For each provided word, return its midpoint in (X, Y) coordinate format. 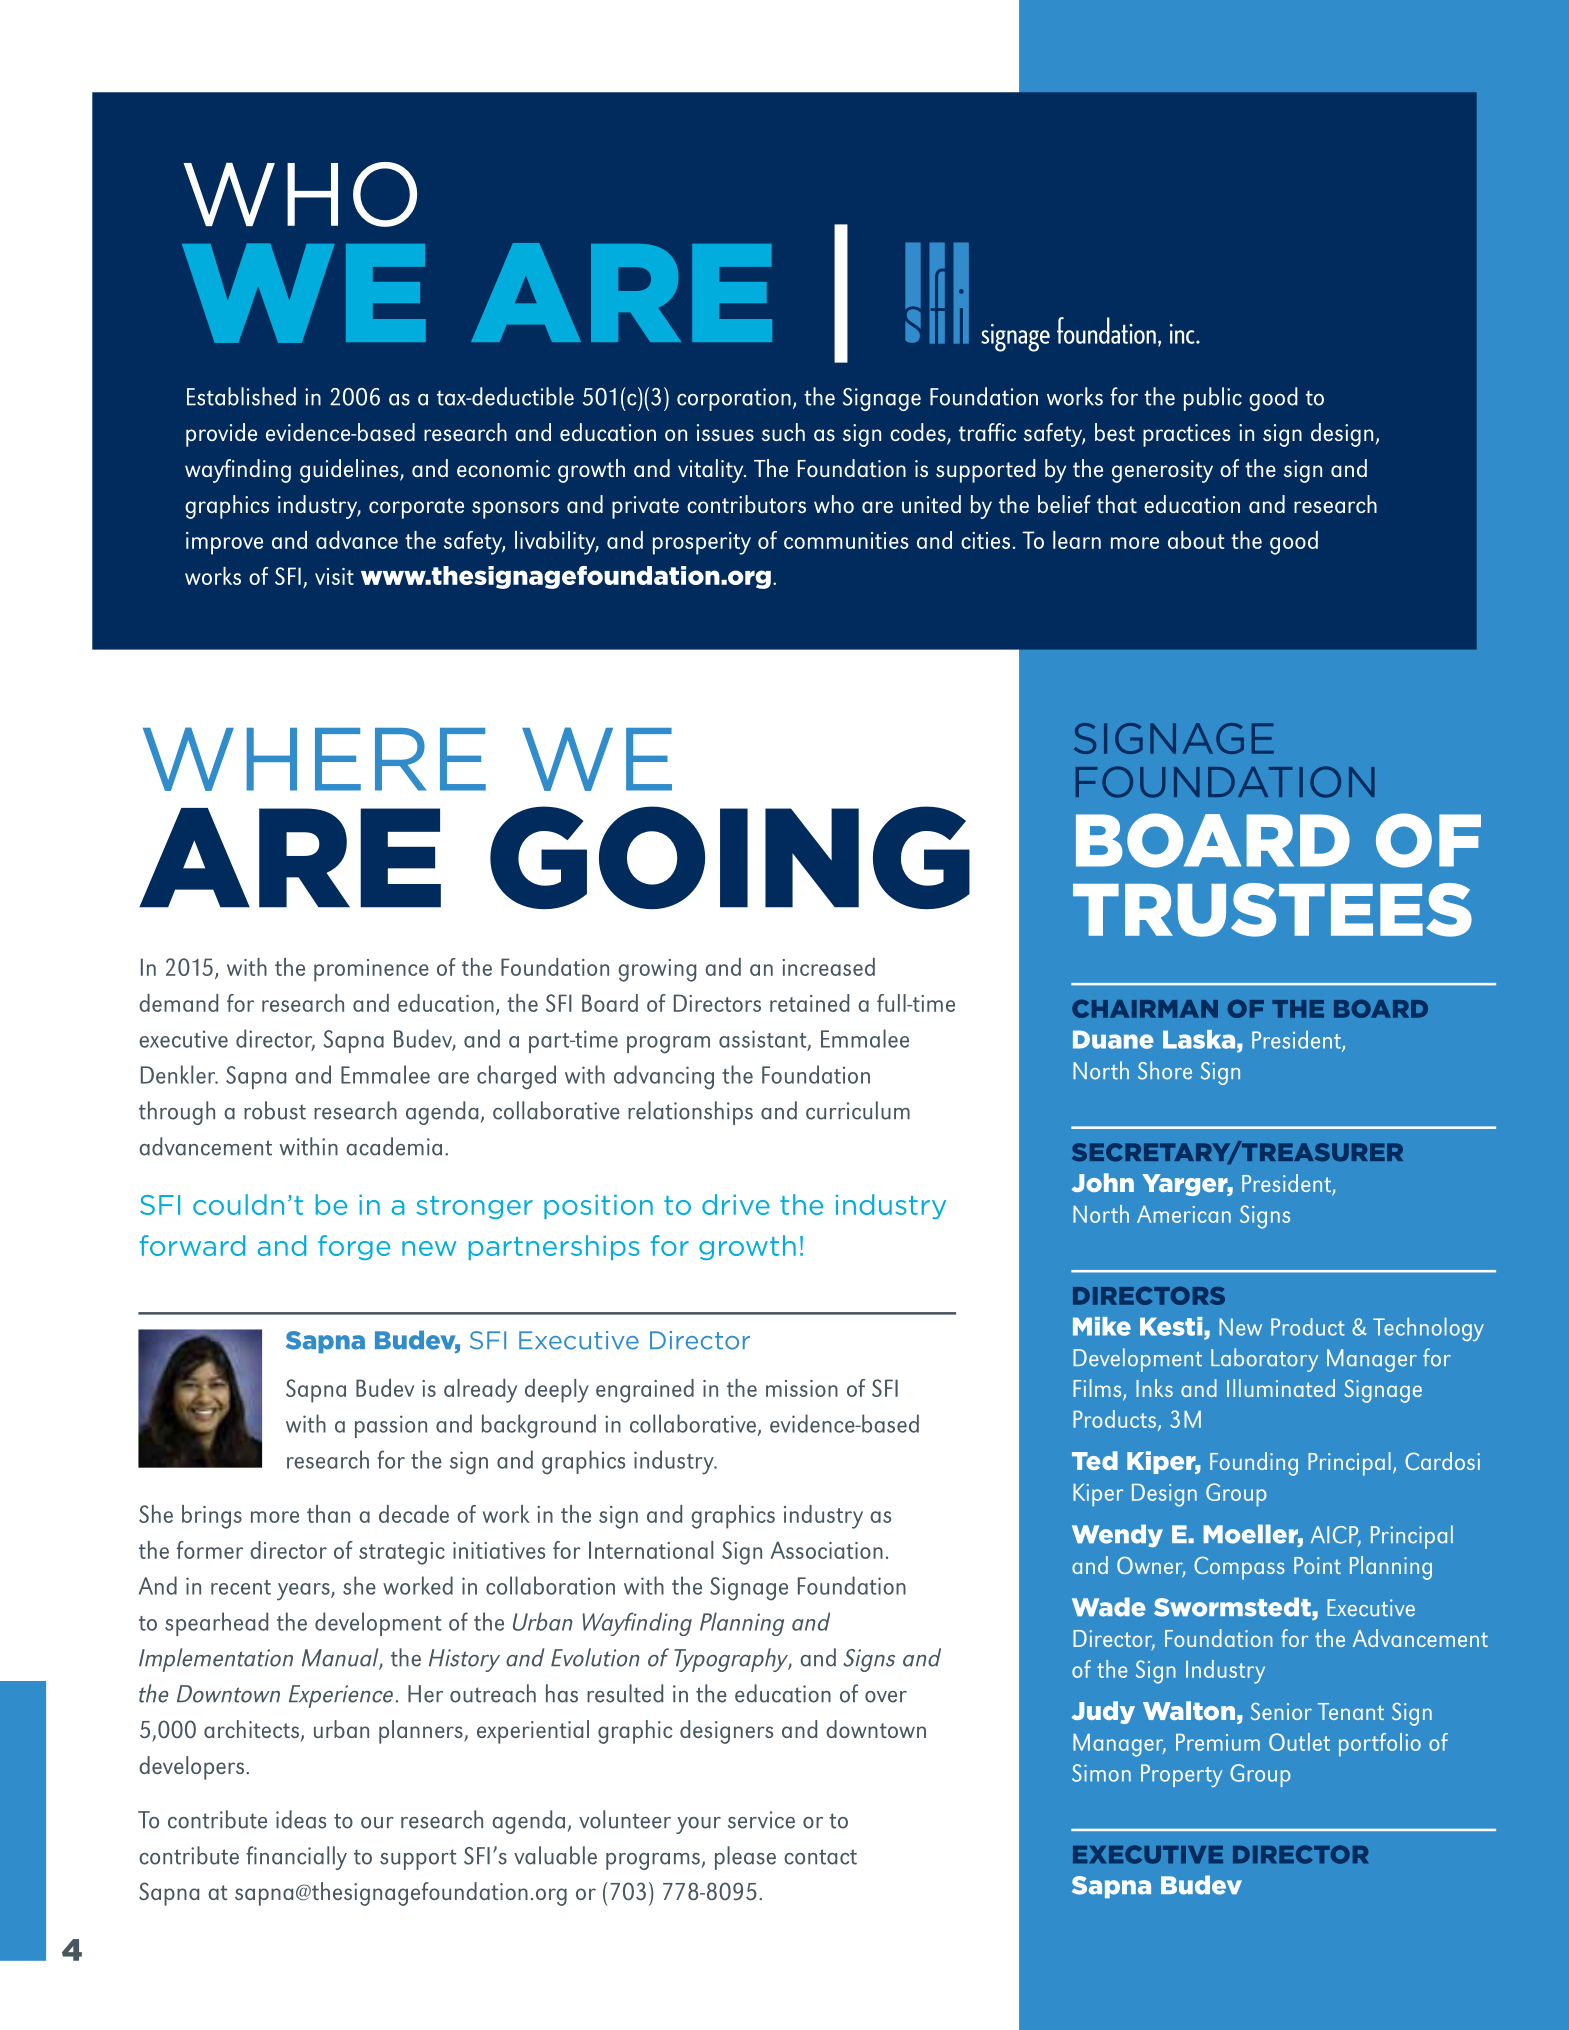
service (761, 1820)
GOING (730, 857)
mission (802, 1388)
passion (391, 1426)
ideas (301, 1819)
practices (1187, 435)
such (783, 432)
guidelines (350, 471)
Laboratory (1264, 1360)
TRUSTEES (1272, 910)
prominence (371, 970)
